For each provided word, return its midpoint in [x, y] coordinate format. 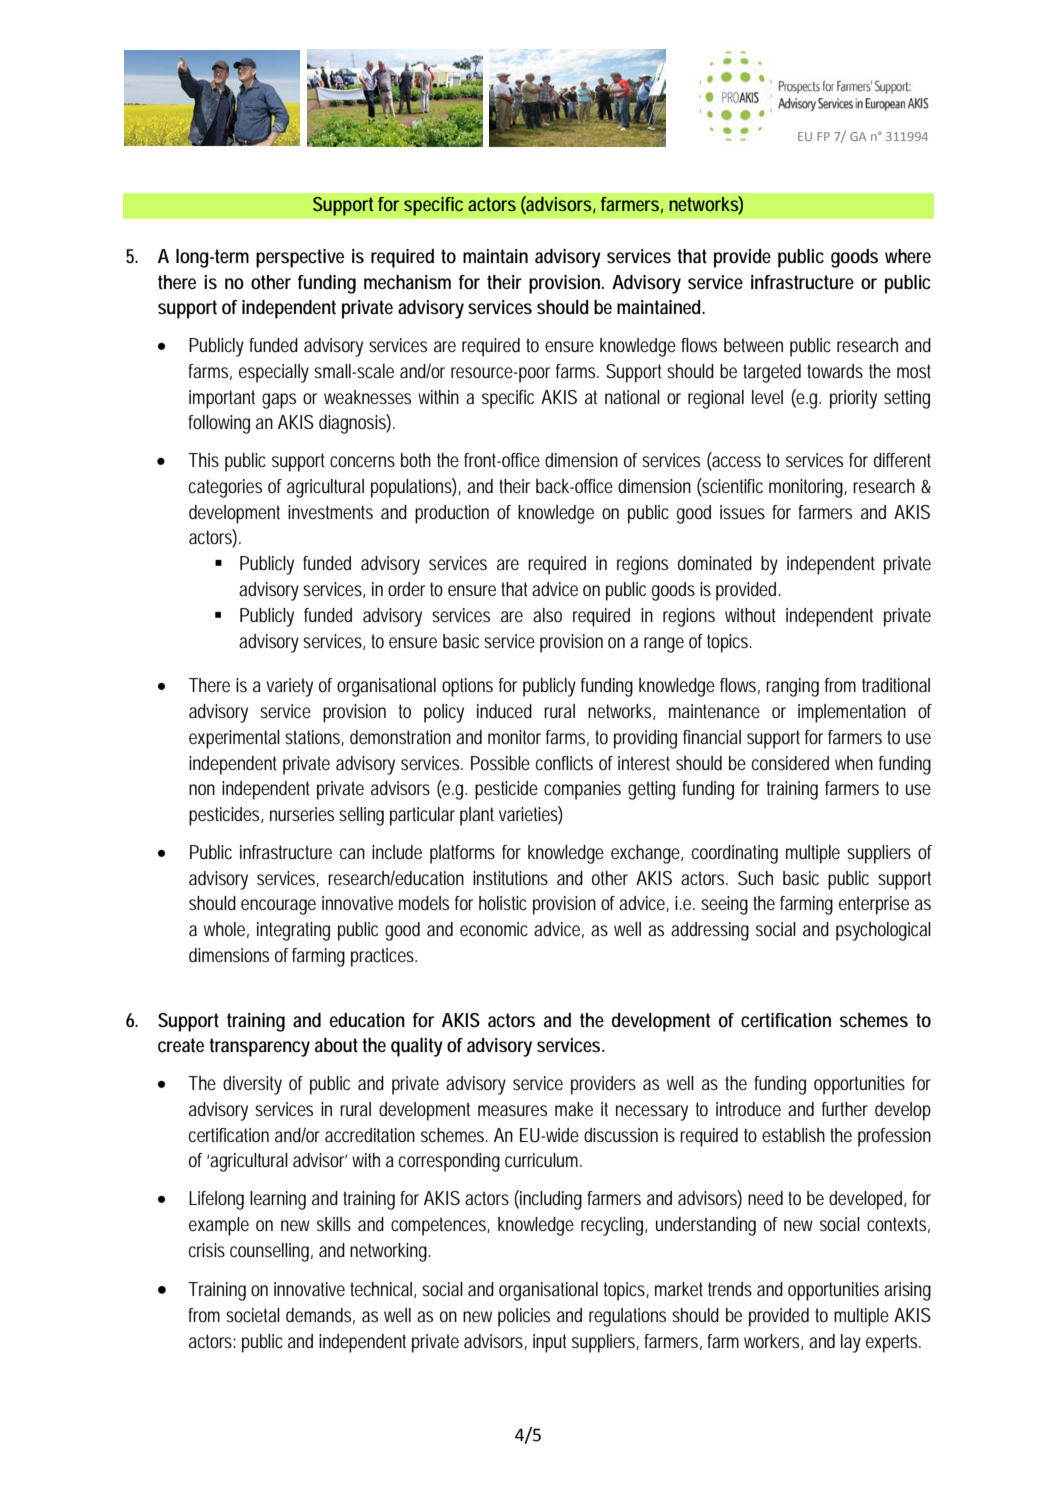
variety [289, 687]
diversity [252, 1085]
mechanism [407, 282]
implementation [852, 713]
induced [504, 711]
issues [742, 512]
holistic [503, 903]
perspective [300, 258]
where [908, 256]
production [452, 514]
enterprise [874, 905]
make [574, 1109]
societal [253, 1315]
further [845, 1109]
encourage [278, 907]
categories [225, 488]
